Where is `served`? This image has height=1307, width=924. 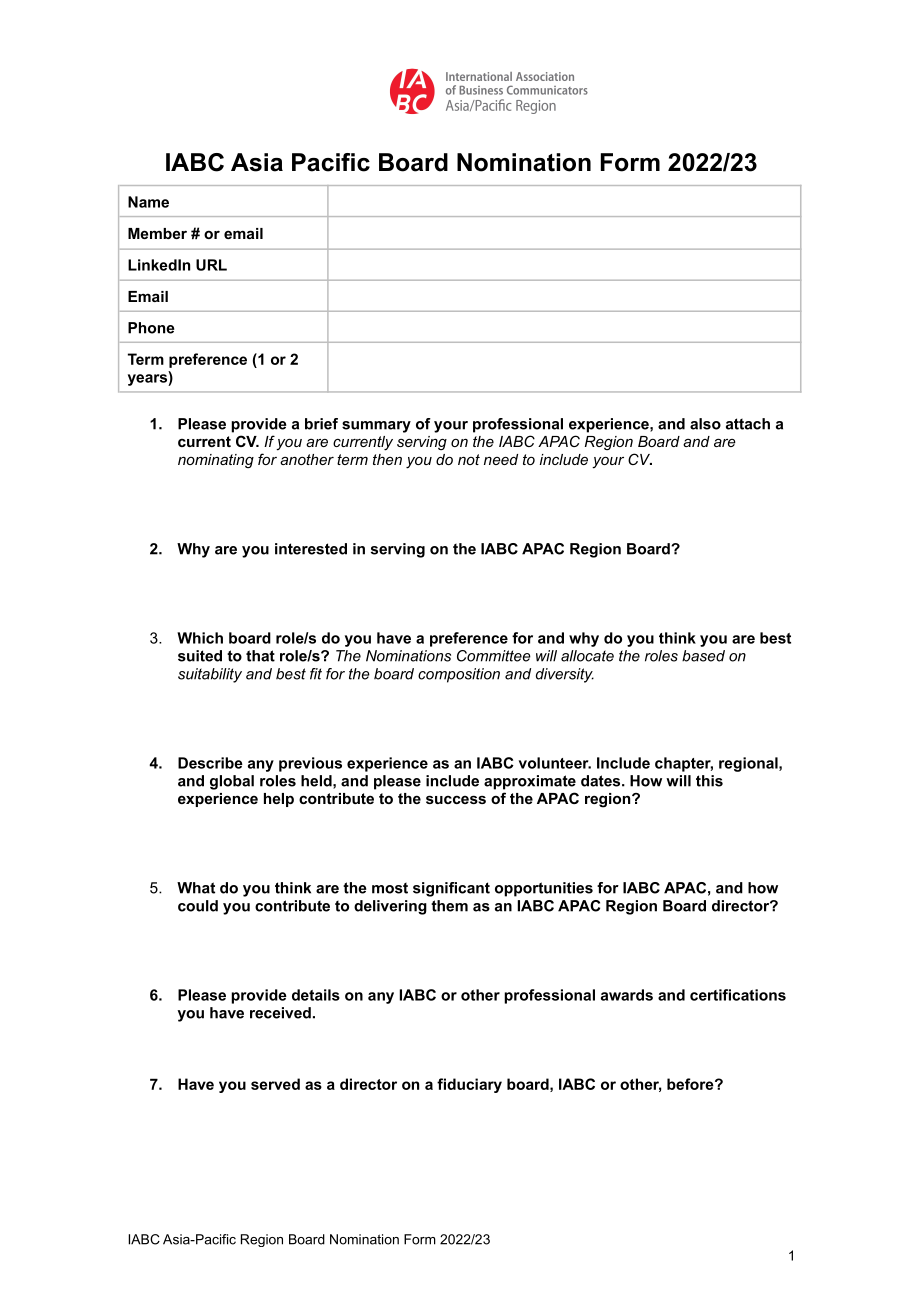 served is located at coordinates (275, 1084).
